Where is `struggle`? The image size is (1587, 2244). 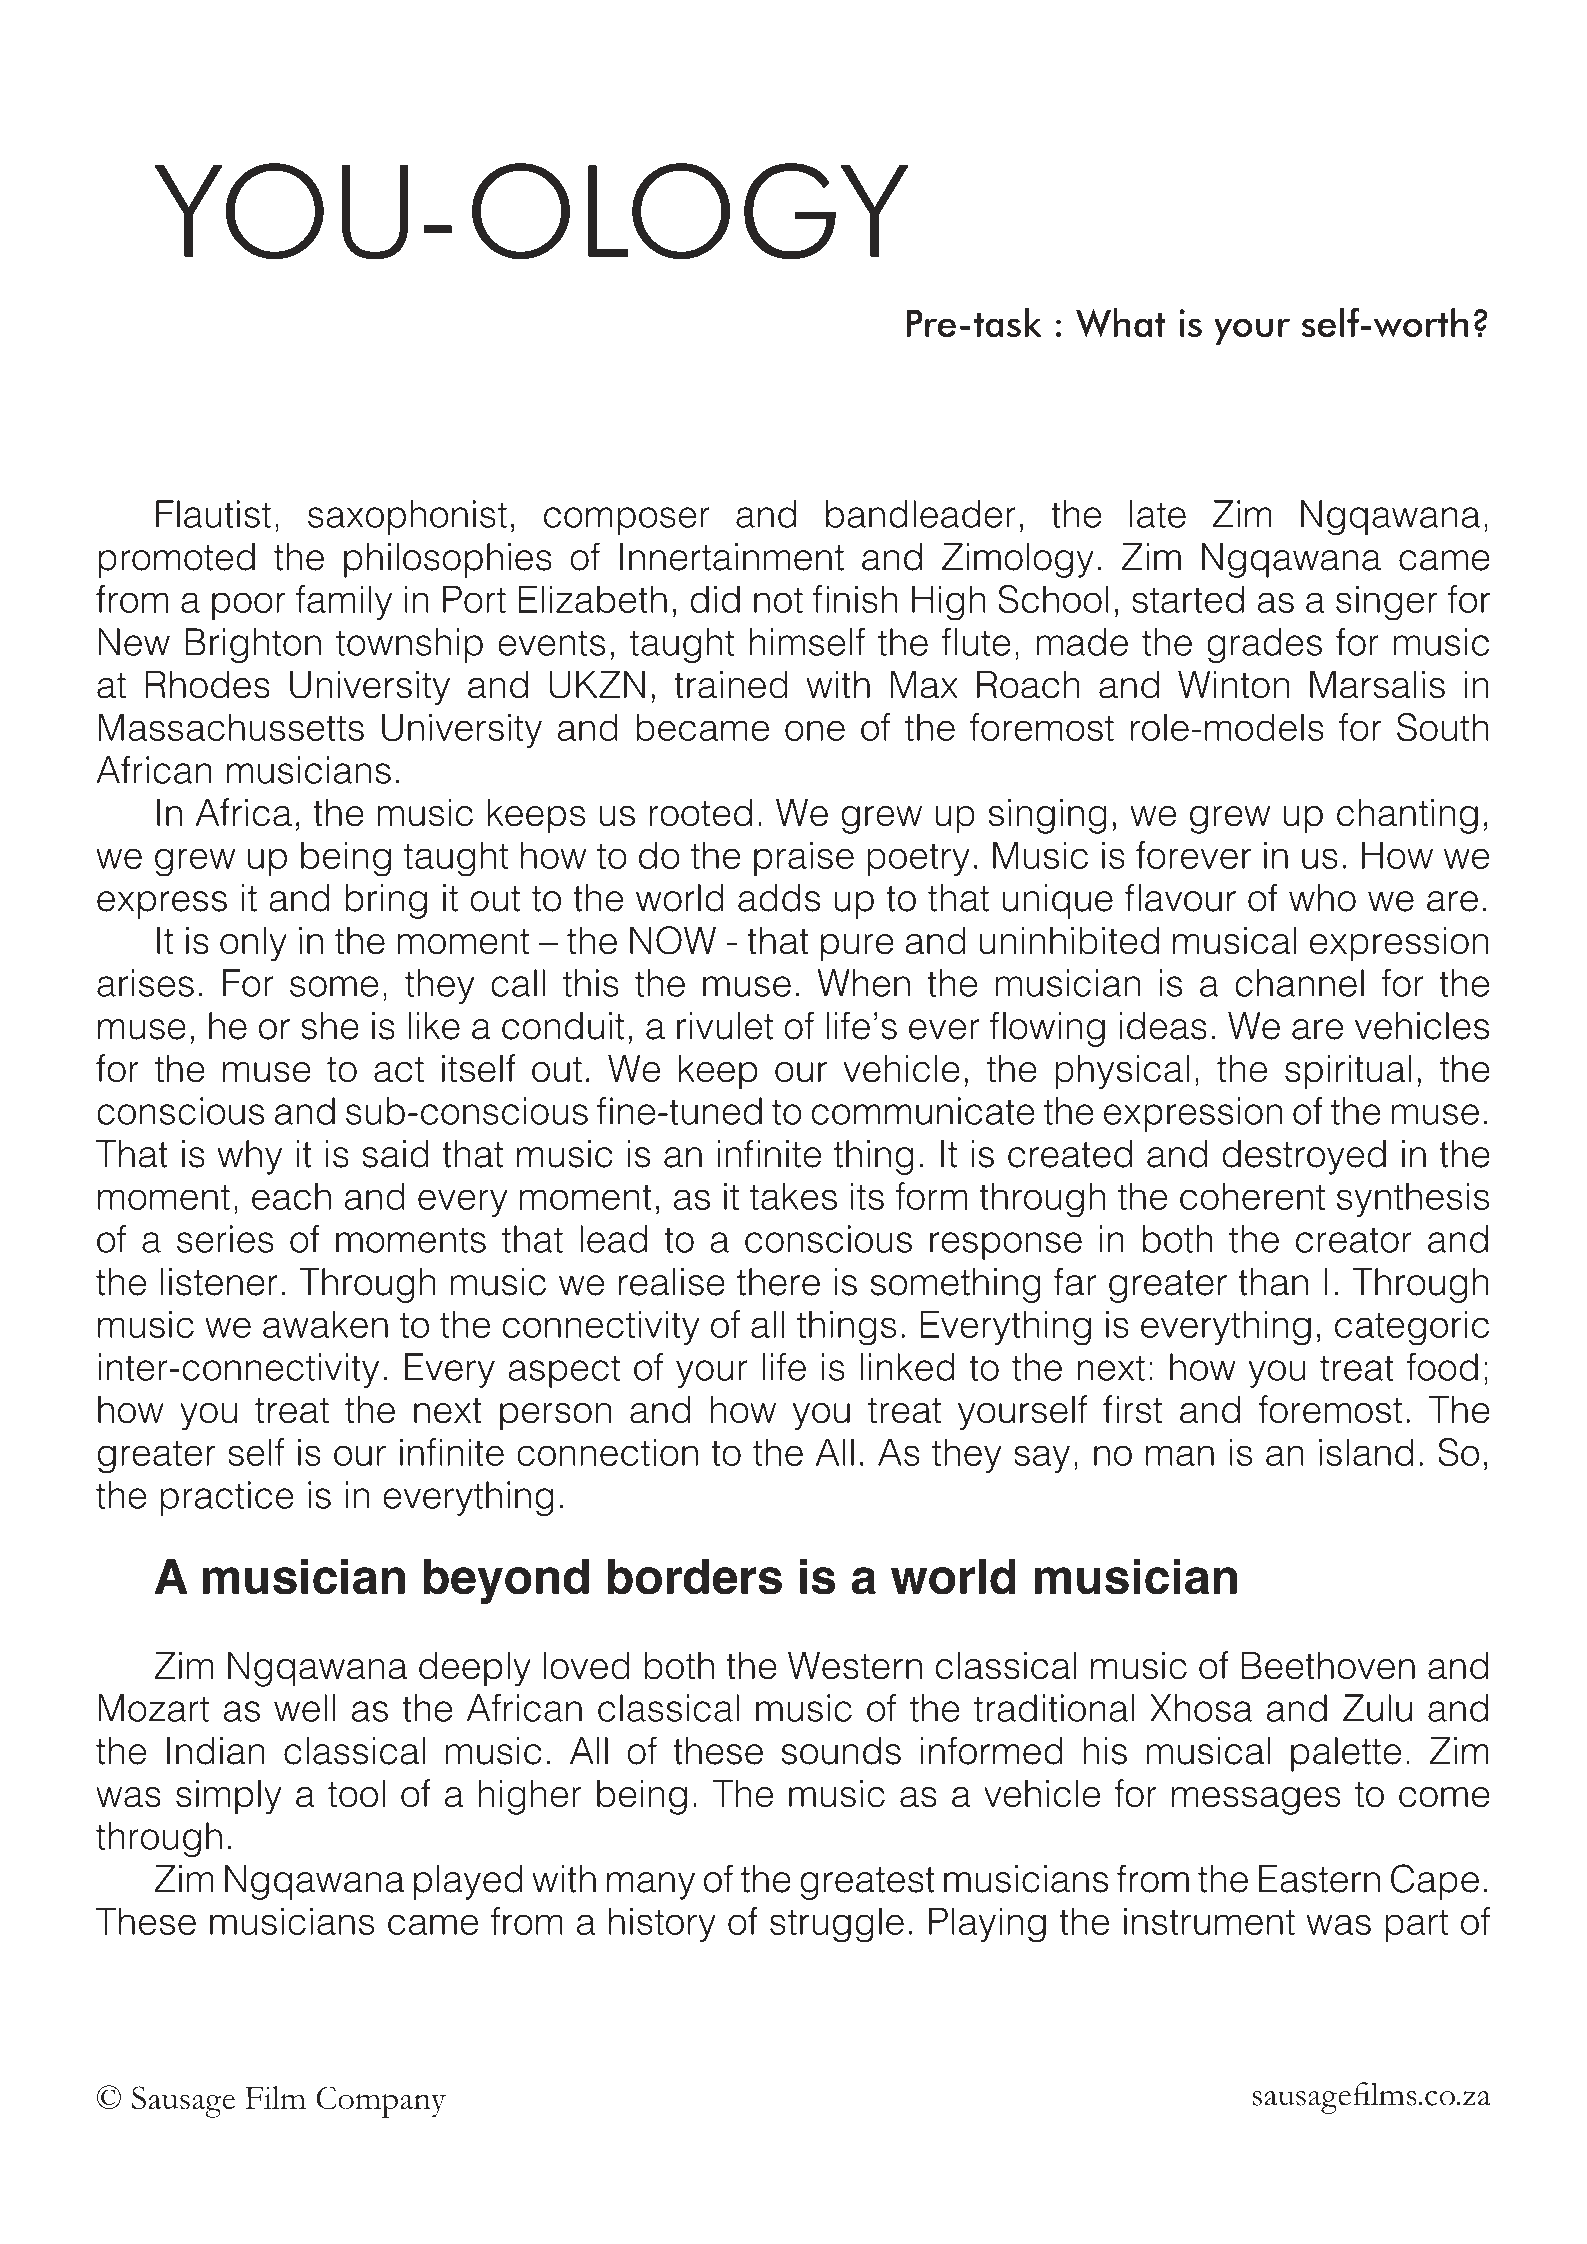 struggle is located at coordinates (837, 1925).
